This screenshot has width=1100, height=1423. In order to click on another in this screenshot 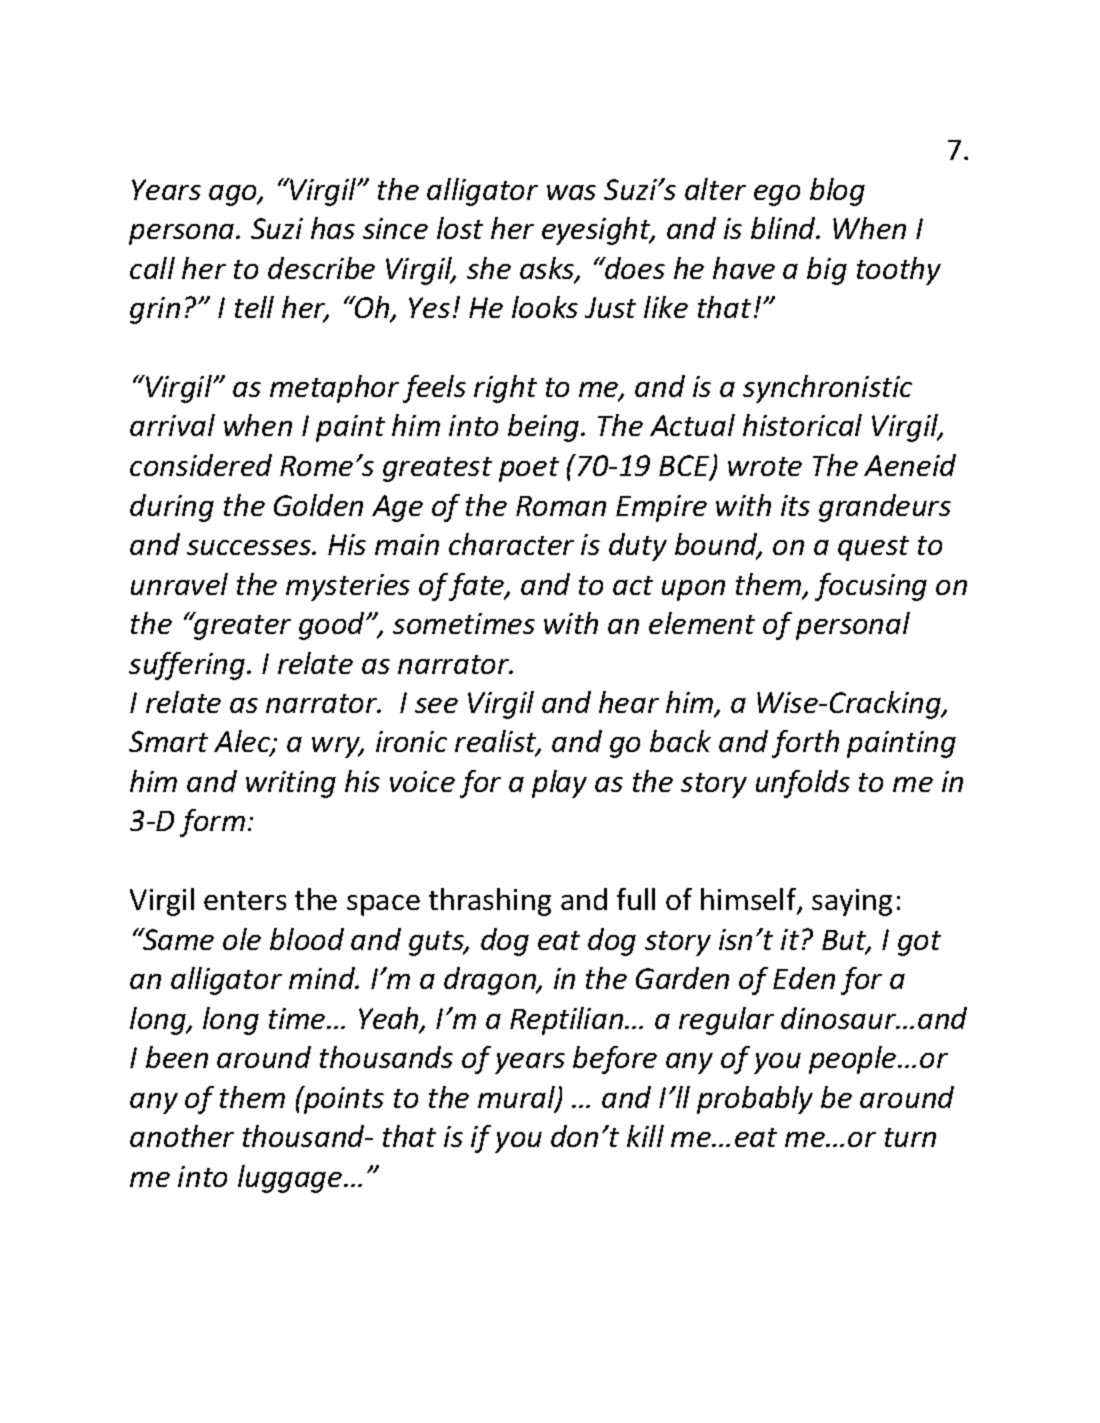, I will do `click(182, 1136)`.
